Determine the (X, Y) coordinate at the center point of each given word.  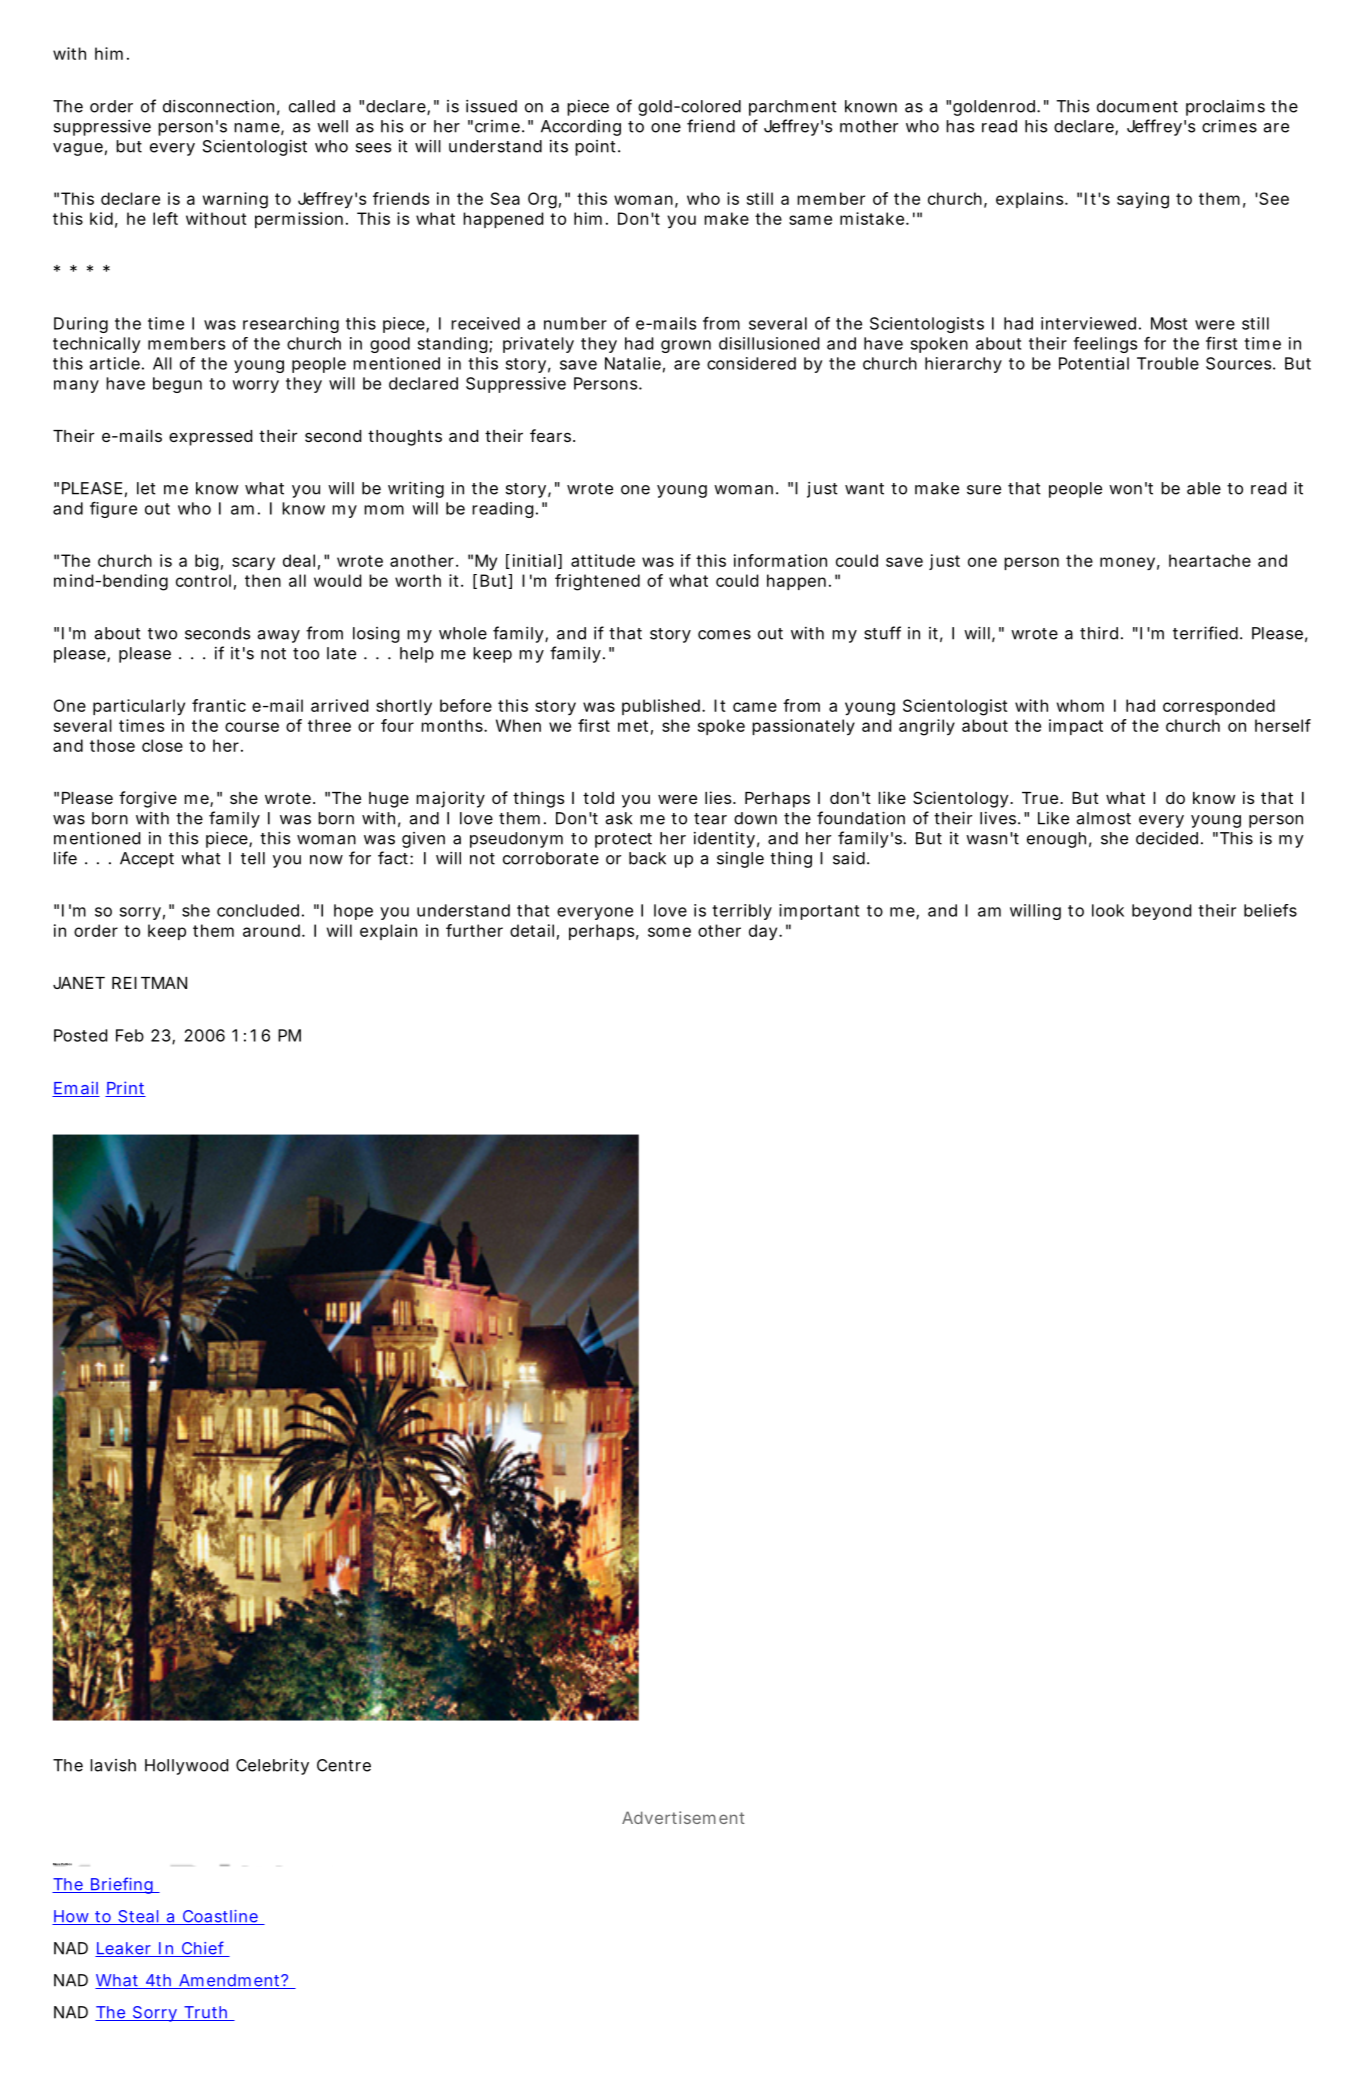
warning (235, 200)
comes (724, 635)
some (669, 932)
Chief (203, 1949)
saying (1143, 200)
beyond (1161, 912)
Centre (344, 1765)
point (597, 148)
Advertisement (683, 1817)
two (162, 634)
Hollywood (186, 1767)
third (1101, 633)
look (1108, 910)
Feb (130, 1035)
